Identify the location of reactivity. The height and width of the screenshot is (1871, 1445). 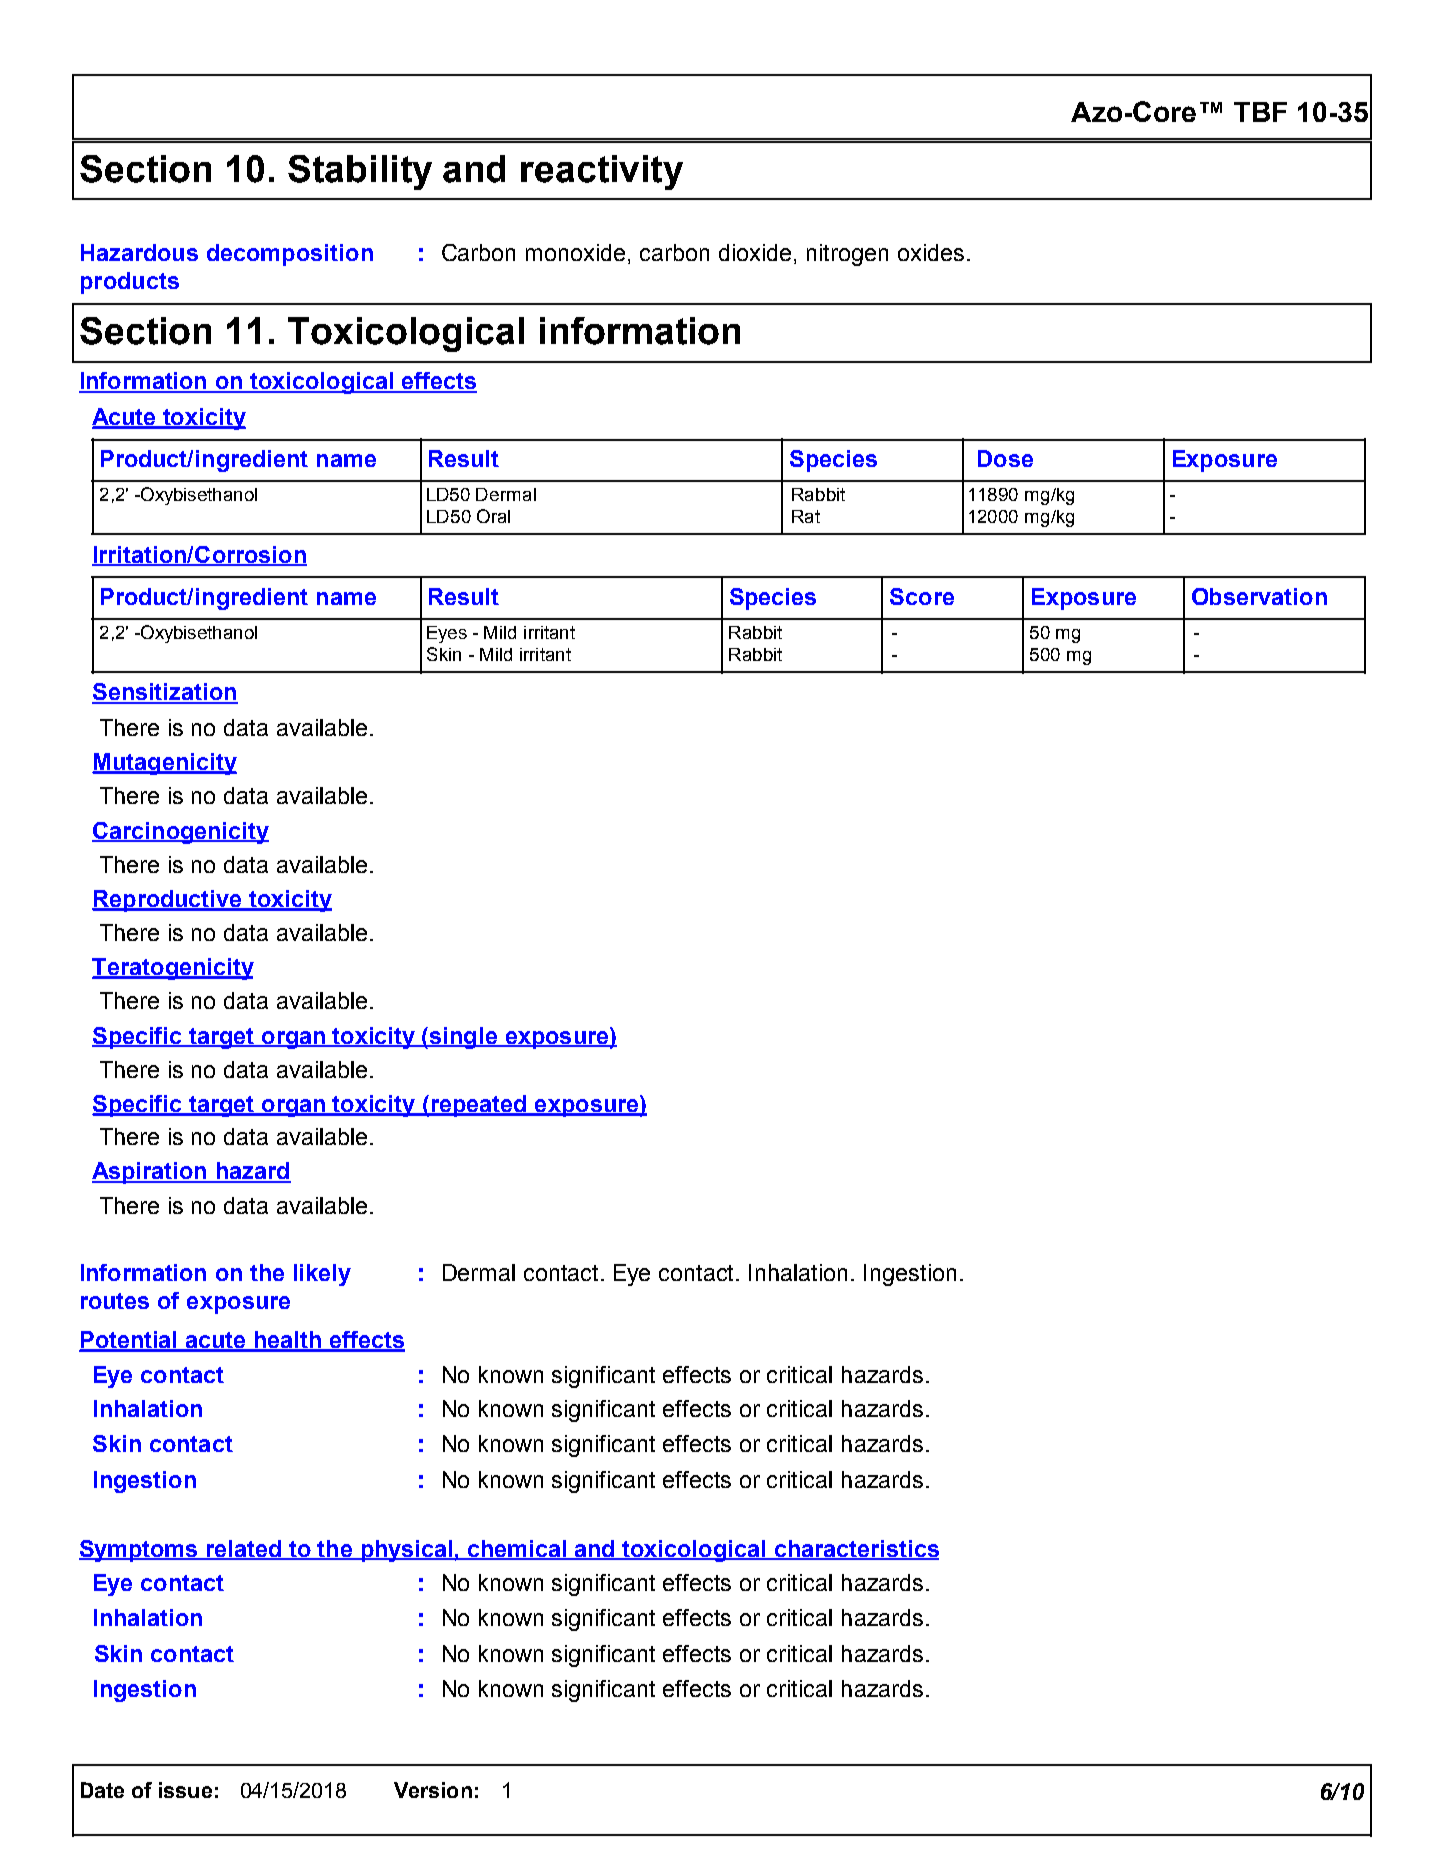
(602, 172).
